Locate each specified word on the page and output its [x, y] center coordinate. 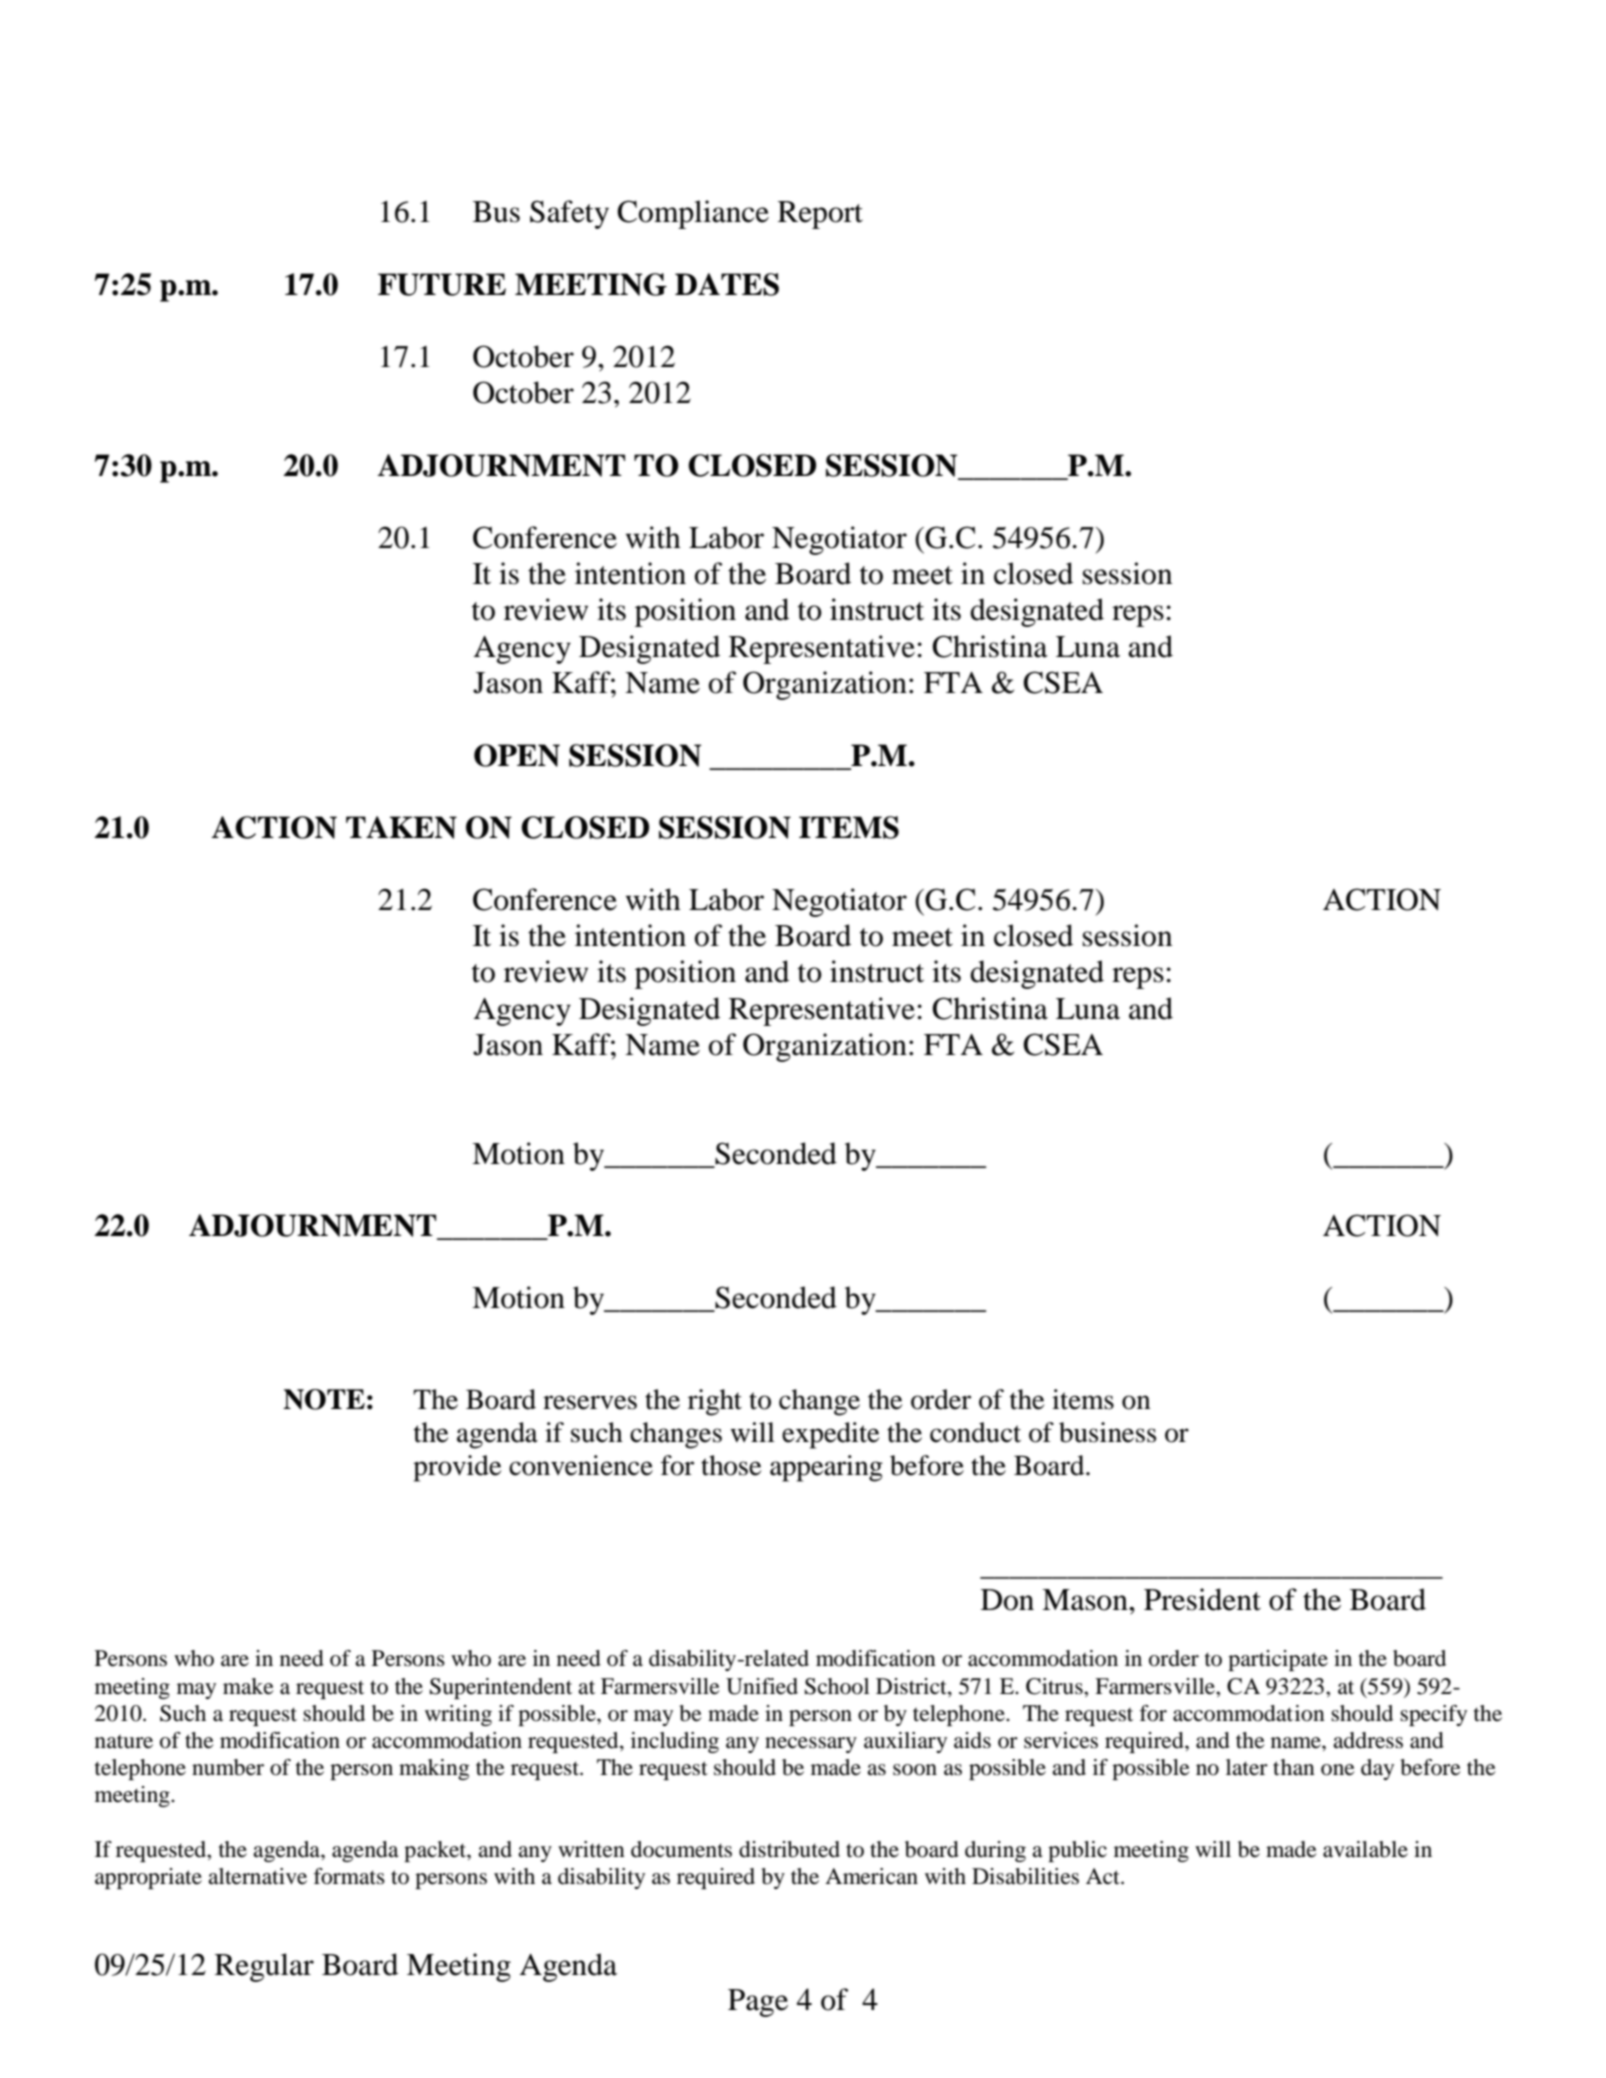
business [1107, 1432]
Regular [264, 1967]
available [1365, 1849]
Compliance [693, 214]
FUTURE [442, 284]
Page [758, 2003]
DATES [727, 284]
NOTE [324, 1399]
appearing [826, 1468]
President [1202, 1599]
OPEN [517, 755]
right [715, 1402]
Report [820, 215]
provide [457, 1468]
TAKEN [401, 827]
